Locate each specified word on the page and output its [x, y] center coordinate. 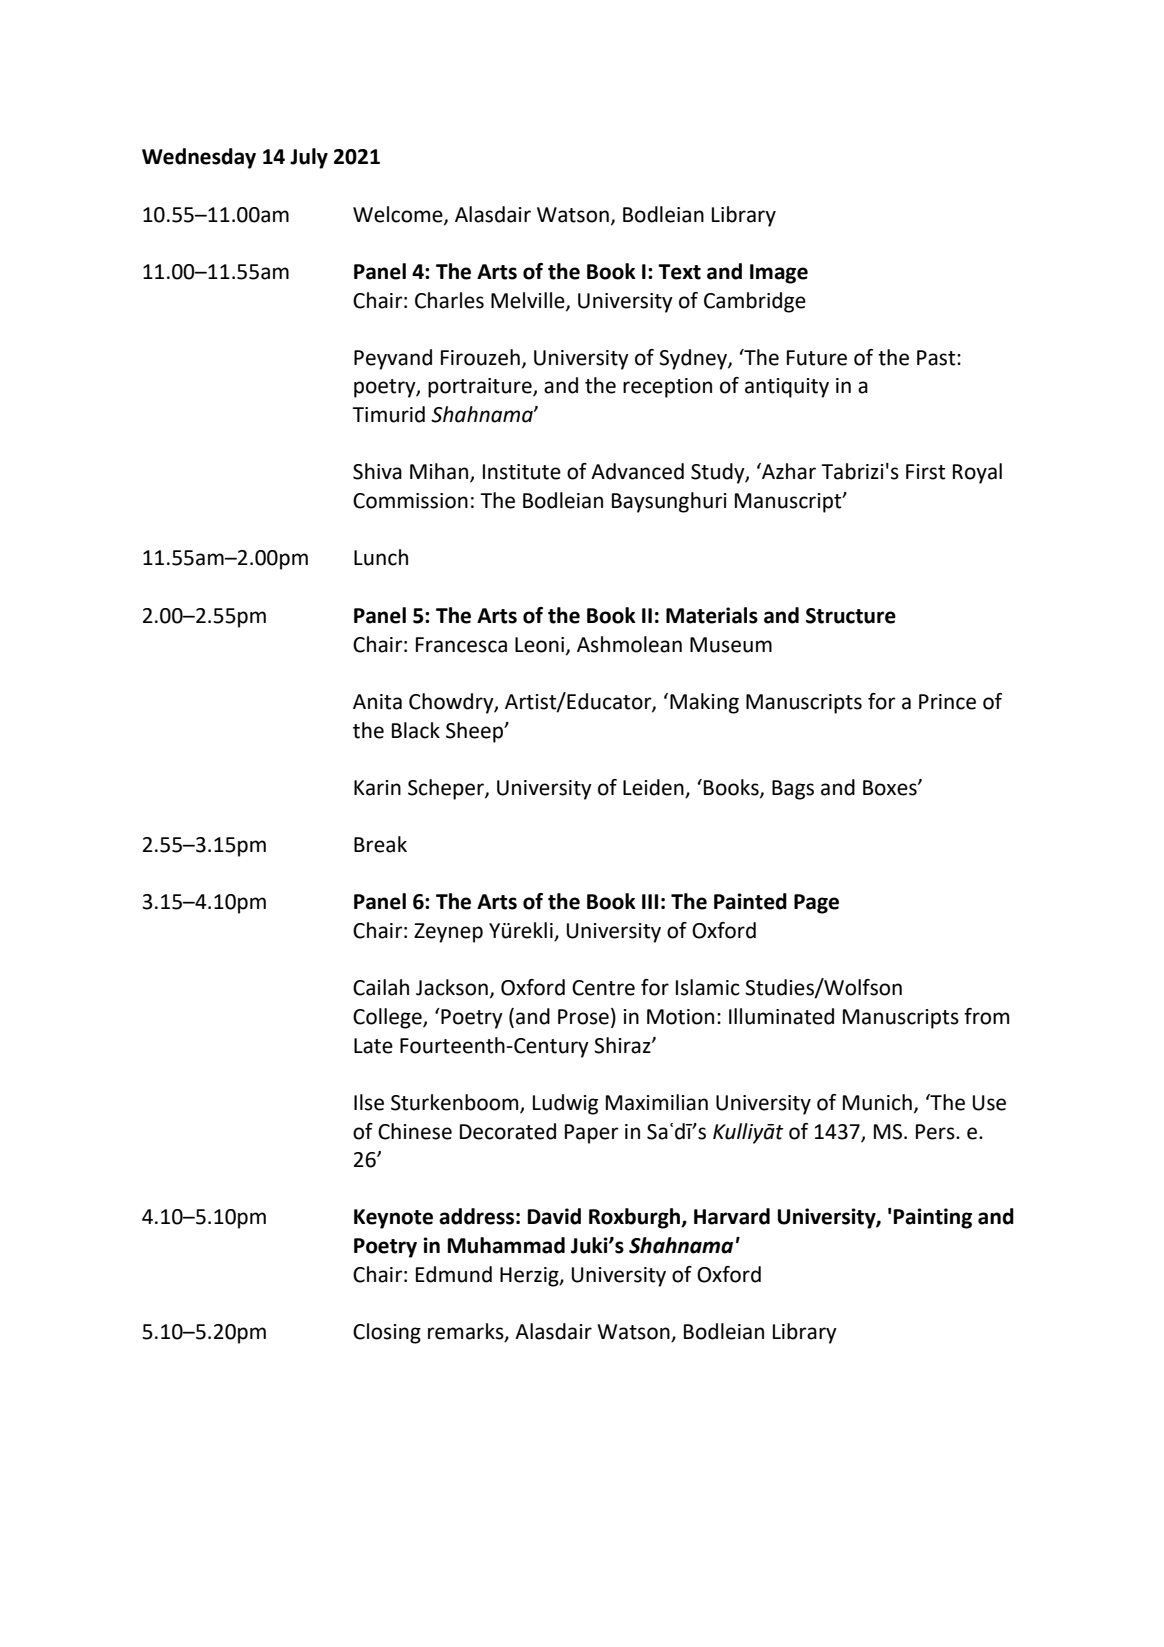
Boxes [891, 788]
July [309, 158]
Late [373, 1046]
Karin [377, 788]
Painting [933, 1218]
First [925, 472]
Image [779, 274]
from [986, 1016]
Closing [387, 1333]
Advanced [637, 471]
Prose [583, 1017]
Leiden [654, 788]
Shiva [377, 471]
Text [679, 272]
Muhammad [506, 1245]
